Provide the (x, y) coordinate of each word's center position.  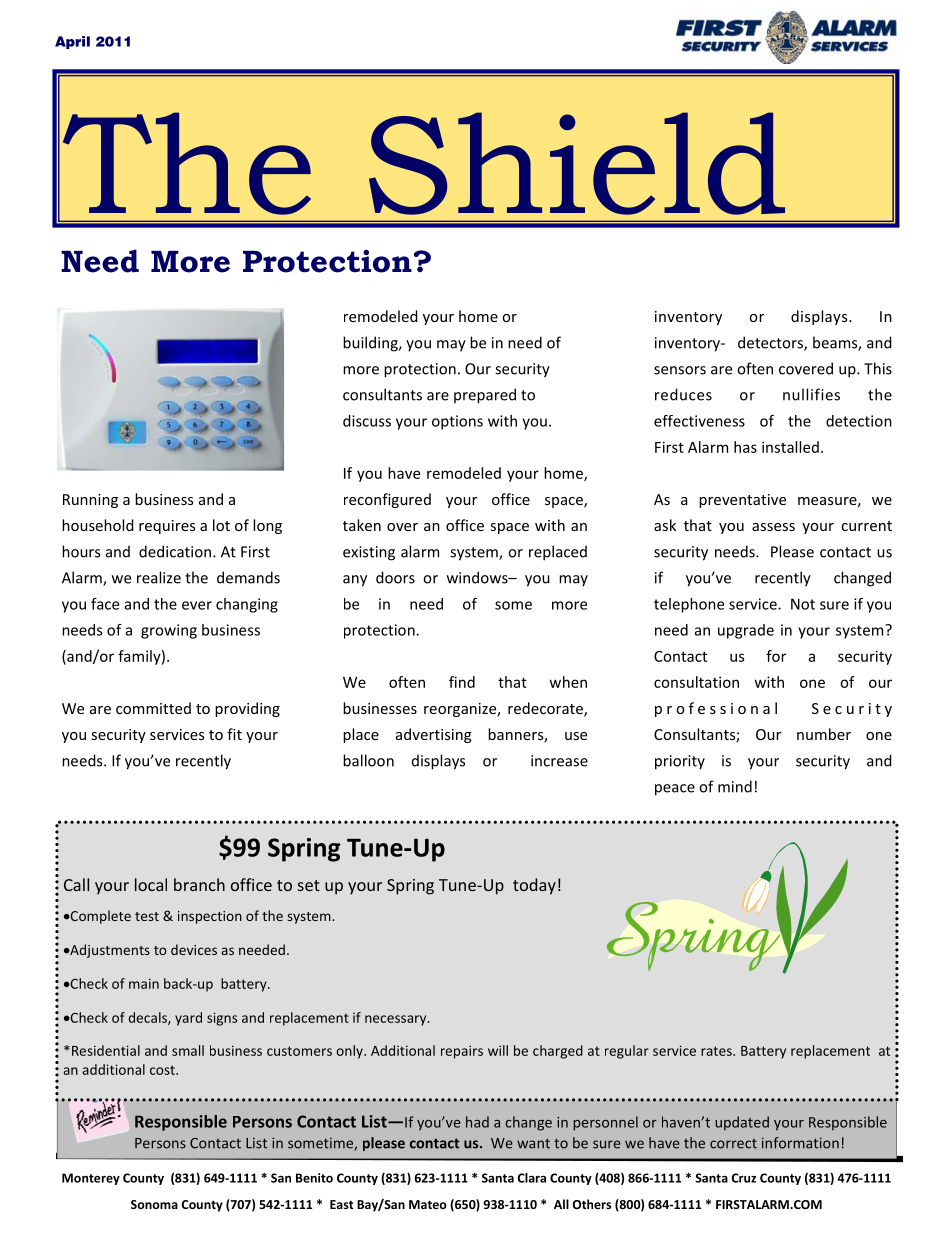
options (457, 422)
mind (735, 786)
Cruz (744, 1178)
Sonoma (154, 1204)
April (72, 42)
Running (90, 501)
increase (559, 761)
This (878, 368)
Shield (577, 163)
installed (790, 447)
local (151, 884)
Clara (532, 1178)
